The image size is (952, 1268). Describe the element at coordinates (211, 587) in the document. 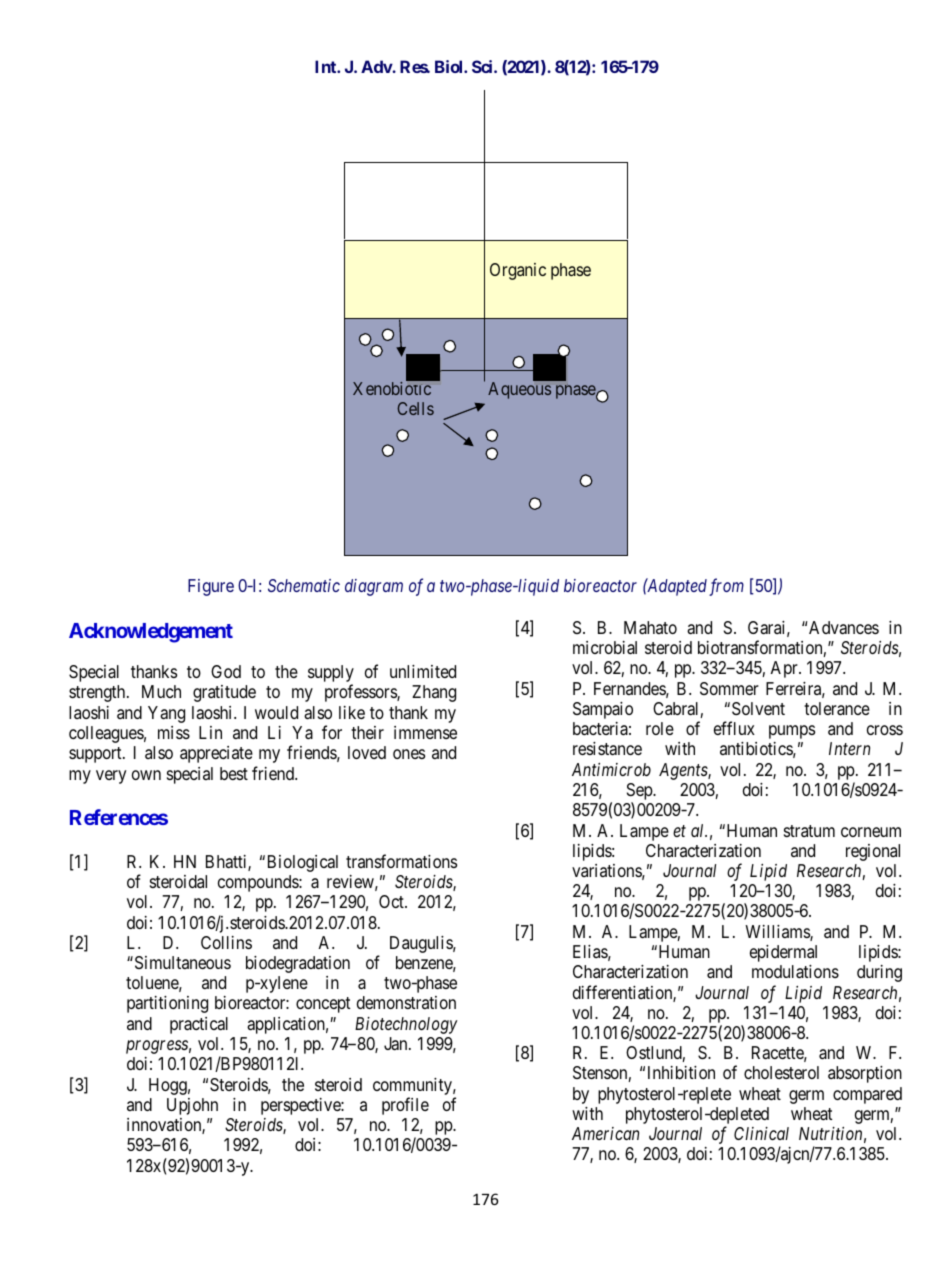

I see `Figure` at that location.
